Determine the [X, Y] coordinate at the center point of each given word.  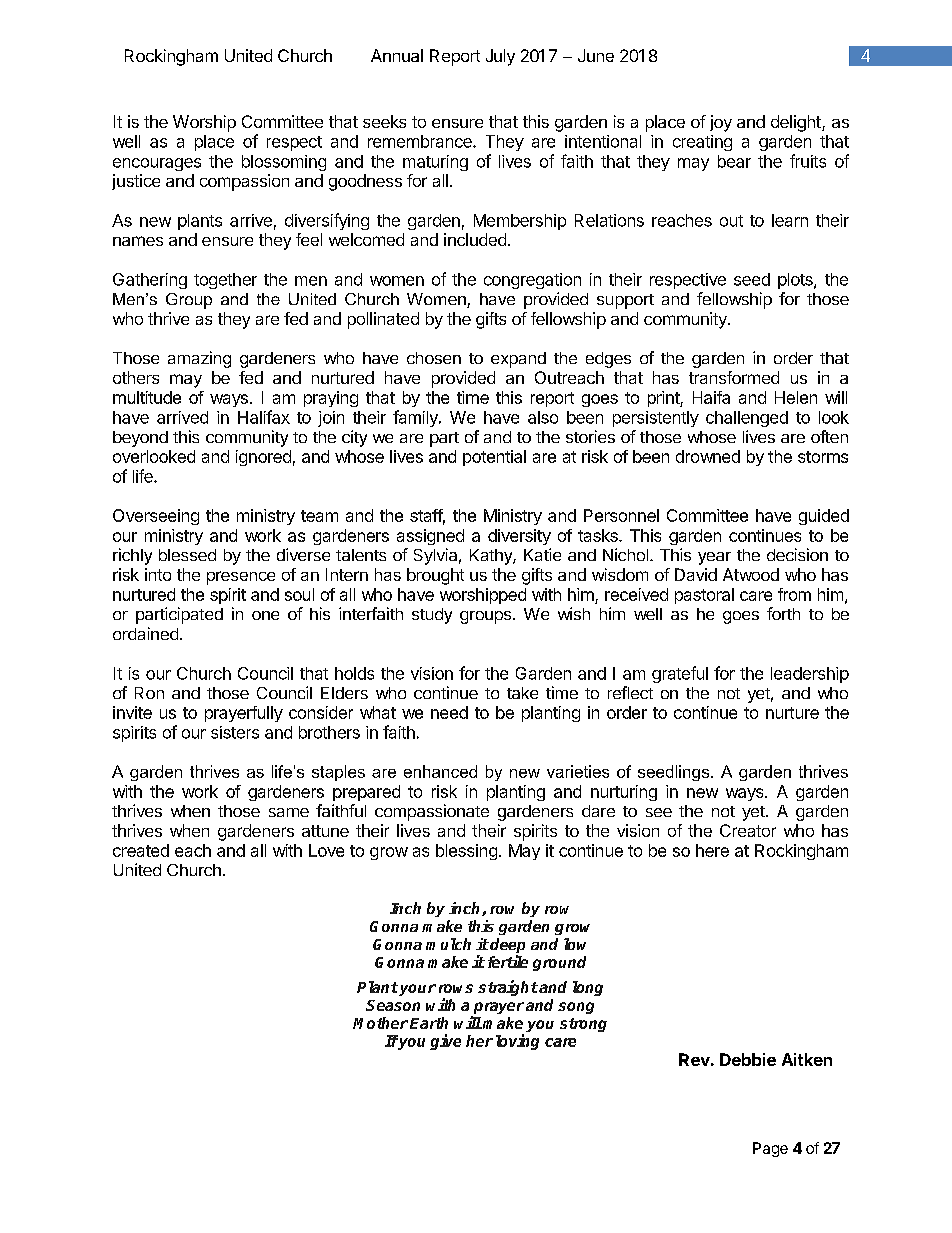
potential [494, 458]
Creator [748, 830]
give [445, 1042]
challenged [747, 419]
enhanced [440, 771]
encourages [157, 164]
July [500, 57]
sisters [235, 732]
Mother [380, 1023]
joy [721, 123]
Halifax [264, 417]
